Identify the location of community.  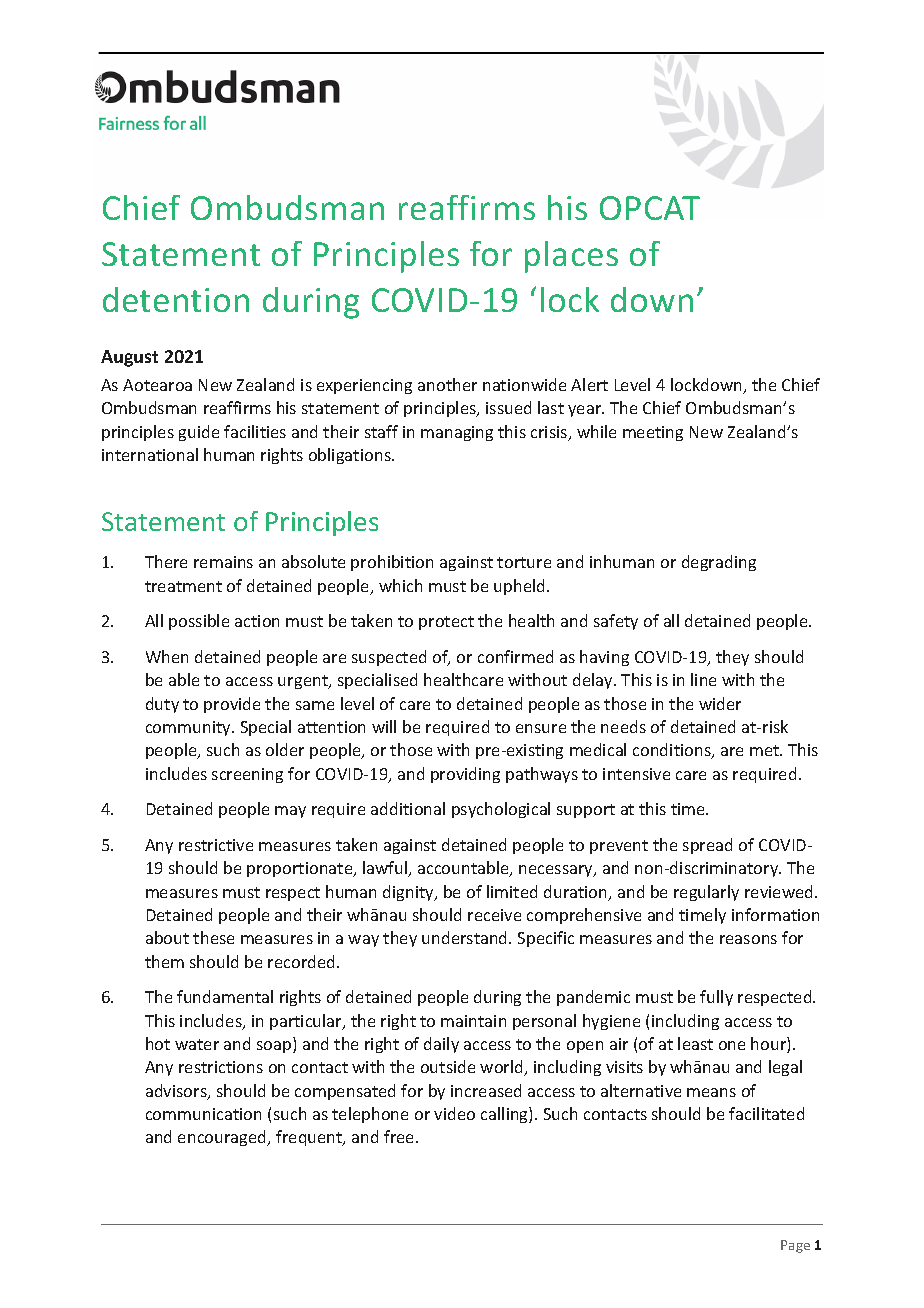
(189, 728).
